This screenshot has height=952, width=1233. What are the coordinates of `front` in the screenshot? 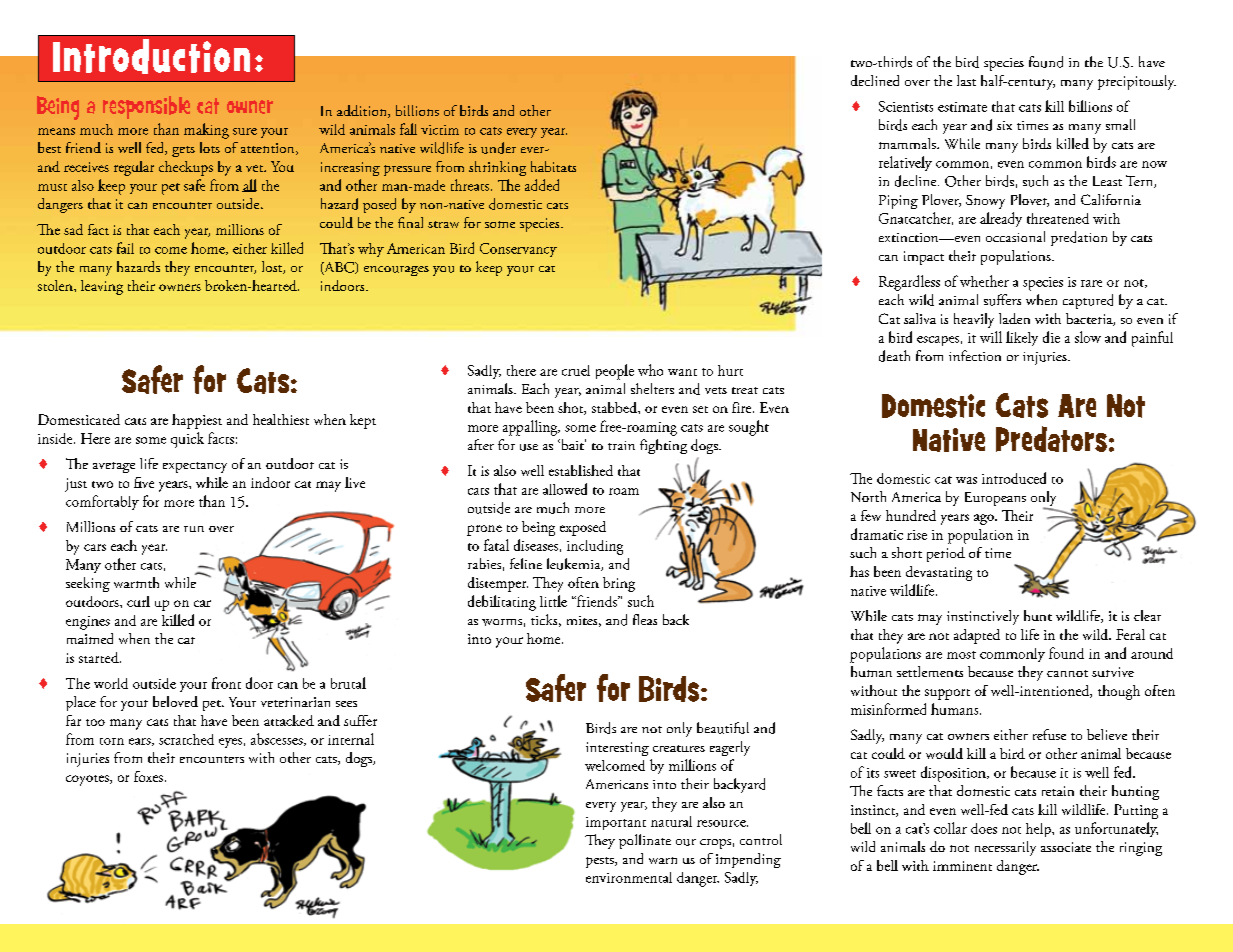 It's located at (226, 683).
